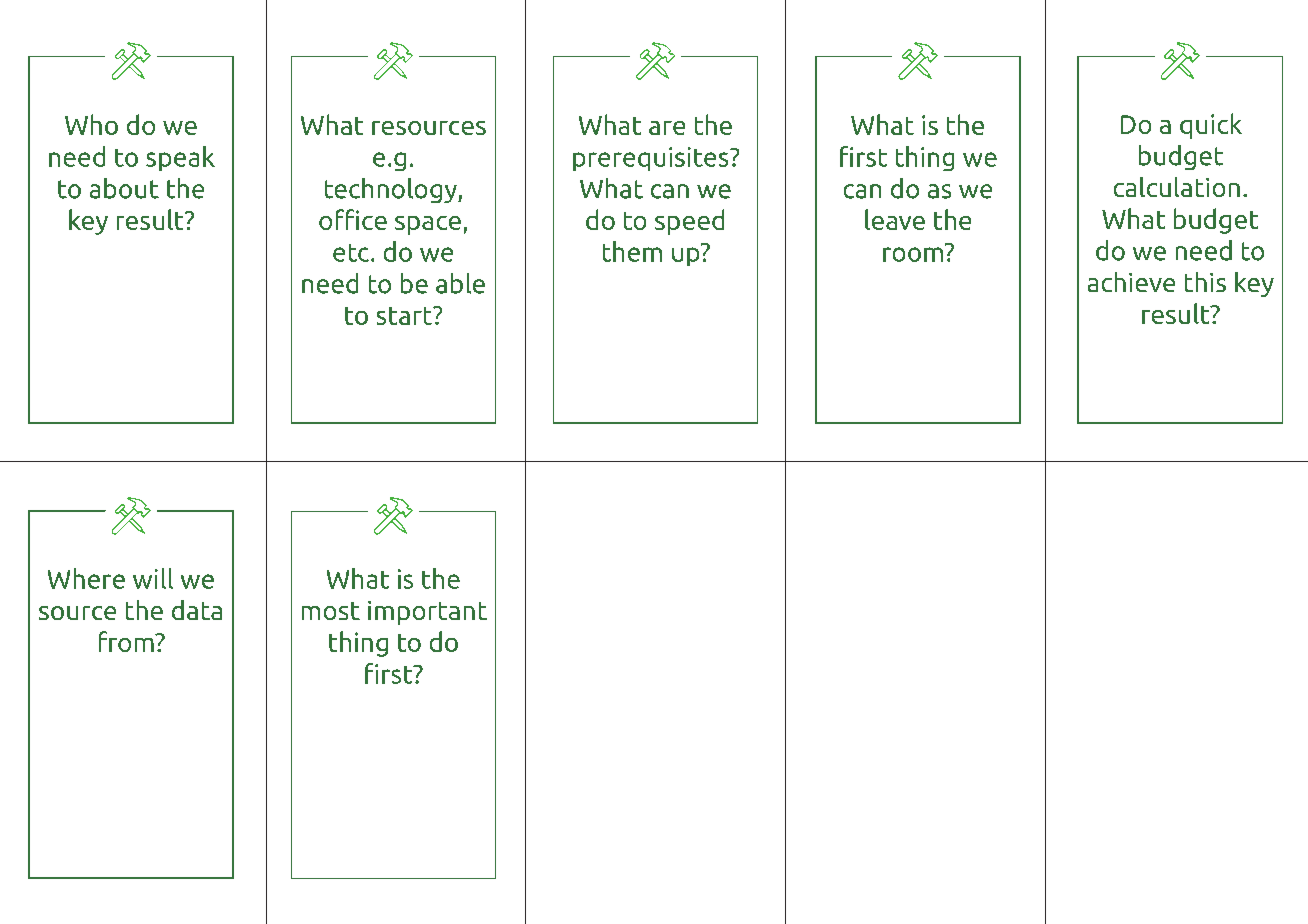 This screenshot has width=1308, height=924. I want to click on are, so click(667, 128).
